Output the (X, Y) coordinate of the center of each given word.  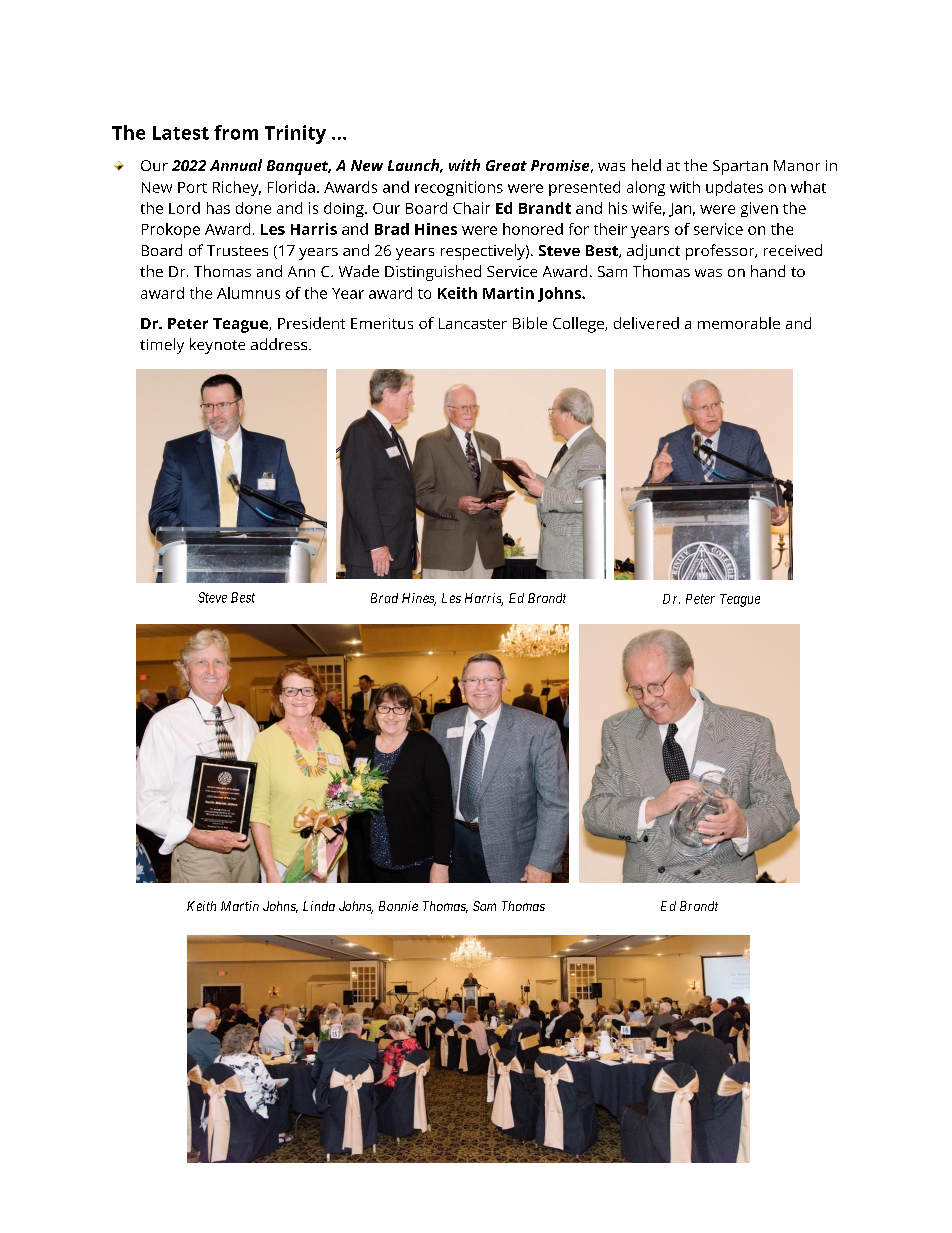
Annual (236, 165)
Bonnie (398, 906)
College (579, 325)
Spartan (740, 167)
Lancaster (473, 323)
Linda (319, 906)
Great (506, 165)
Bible (530, 323)
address (280, 344)
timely (162, 346)
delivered (646, 323)
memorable (739, 323)
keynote (217, 346)
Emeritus (382, 323)
